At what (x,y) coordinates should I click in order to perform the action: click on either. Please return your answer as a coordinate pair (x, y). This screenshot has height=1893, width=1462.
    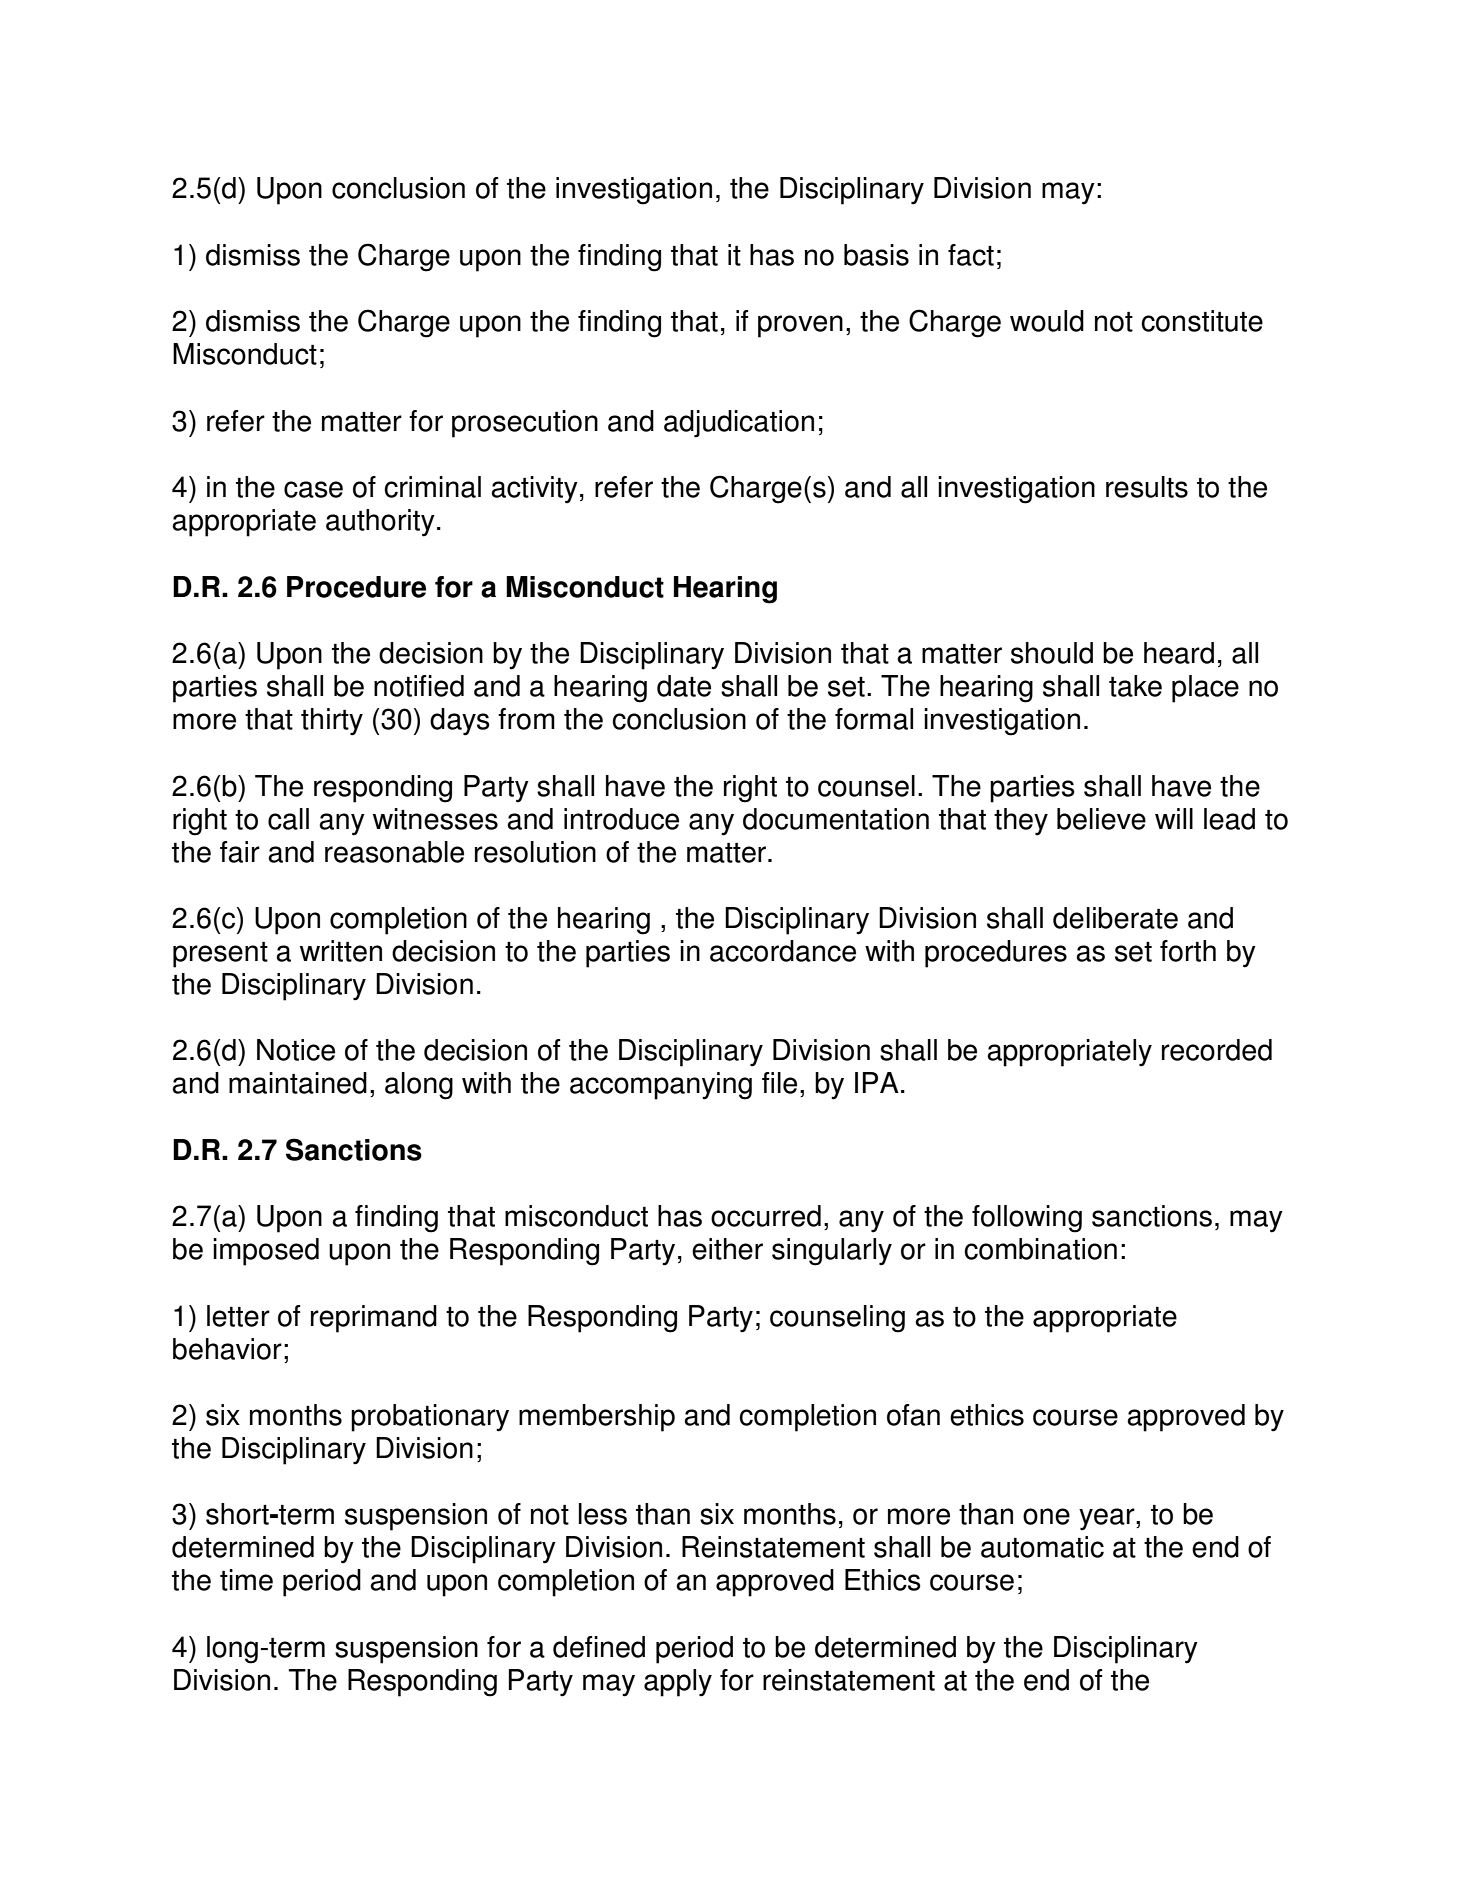
    Looking at the image, I should click on (727, 1249).
